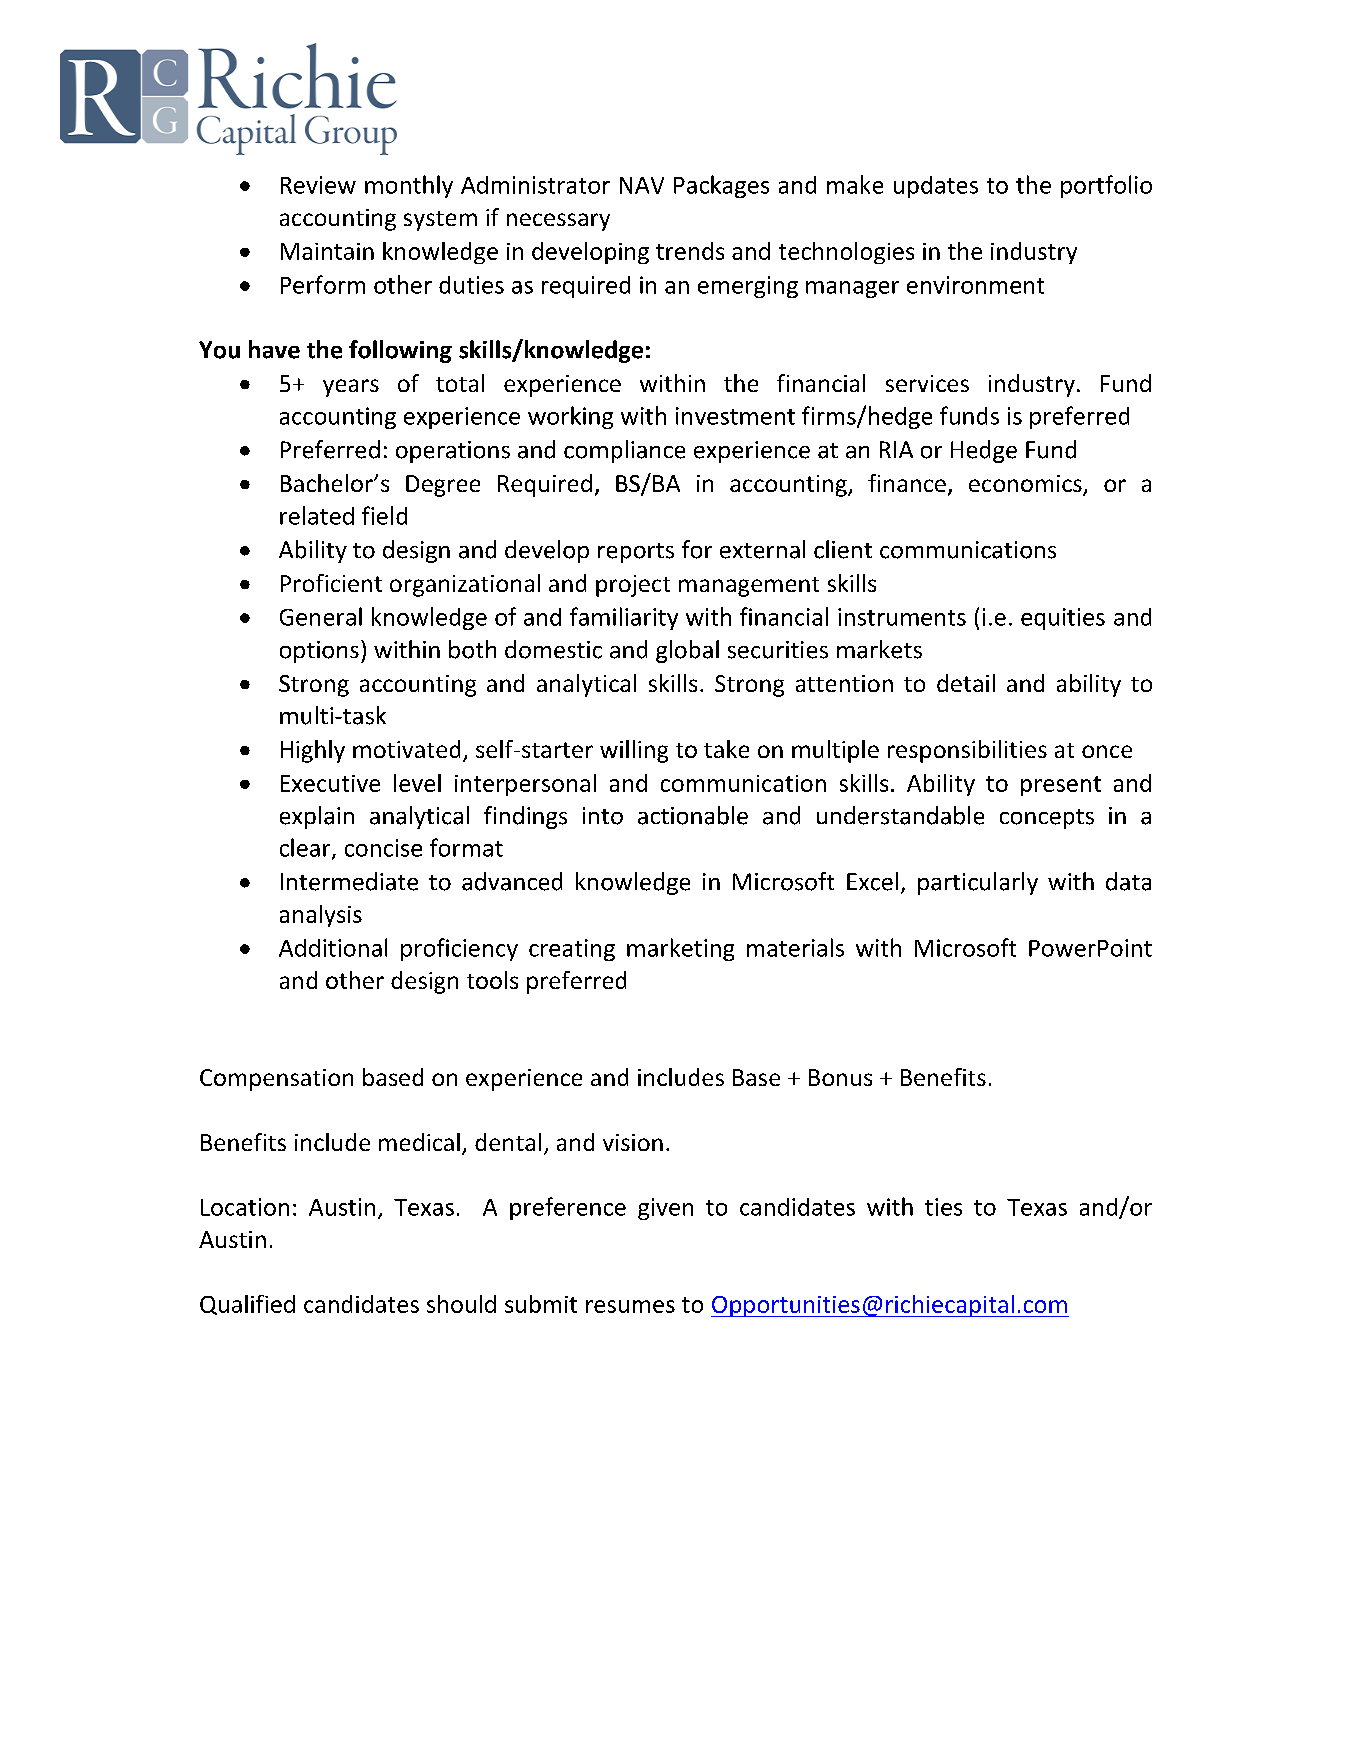 This screenshot has width=1352, height=1750. I want to click on present, so click(1061, 786).
